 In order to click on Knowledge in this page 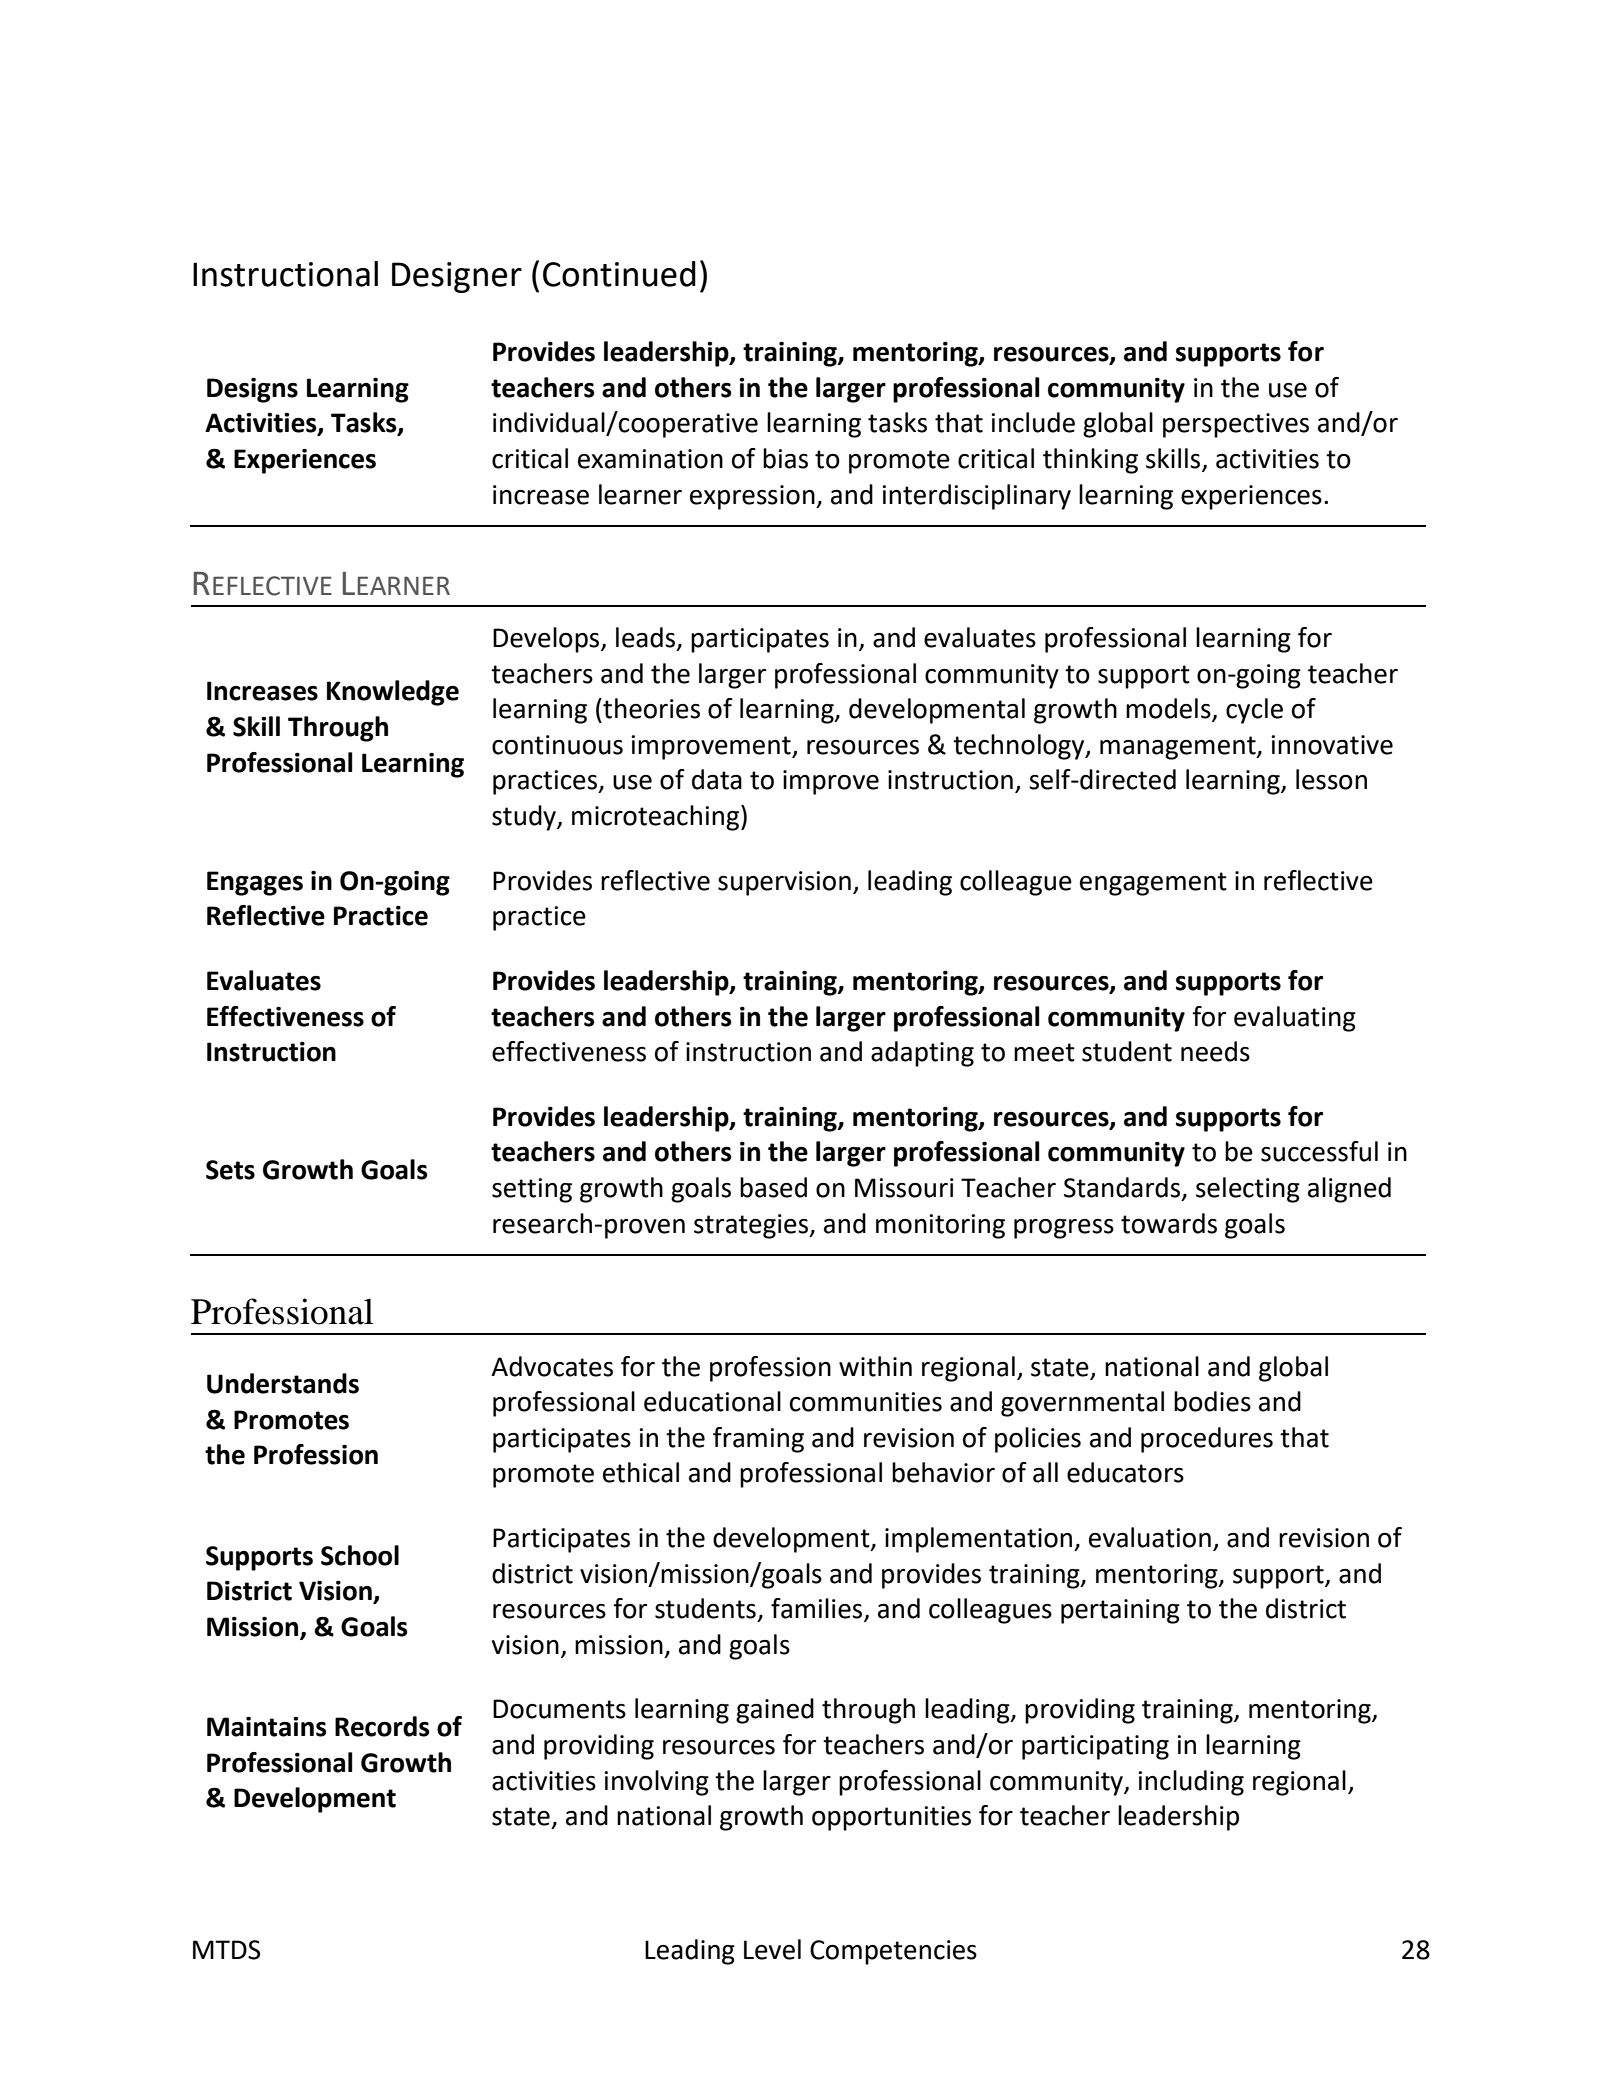, I will do `click(393, 693)`.
